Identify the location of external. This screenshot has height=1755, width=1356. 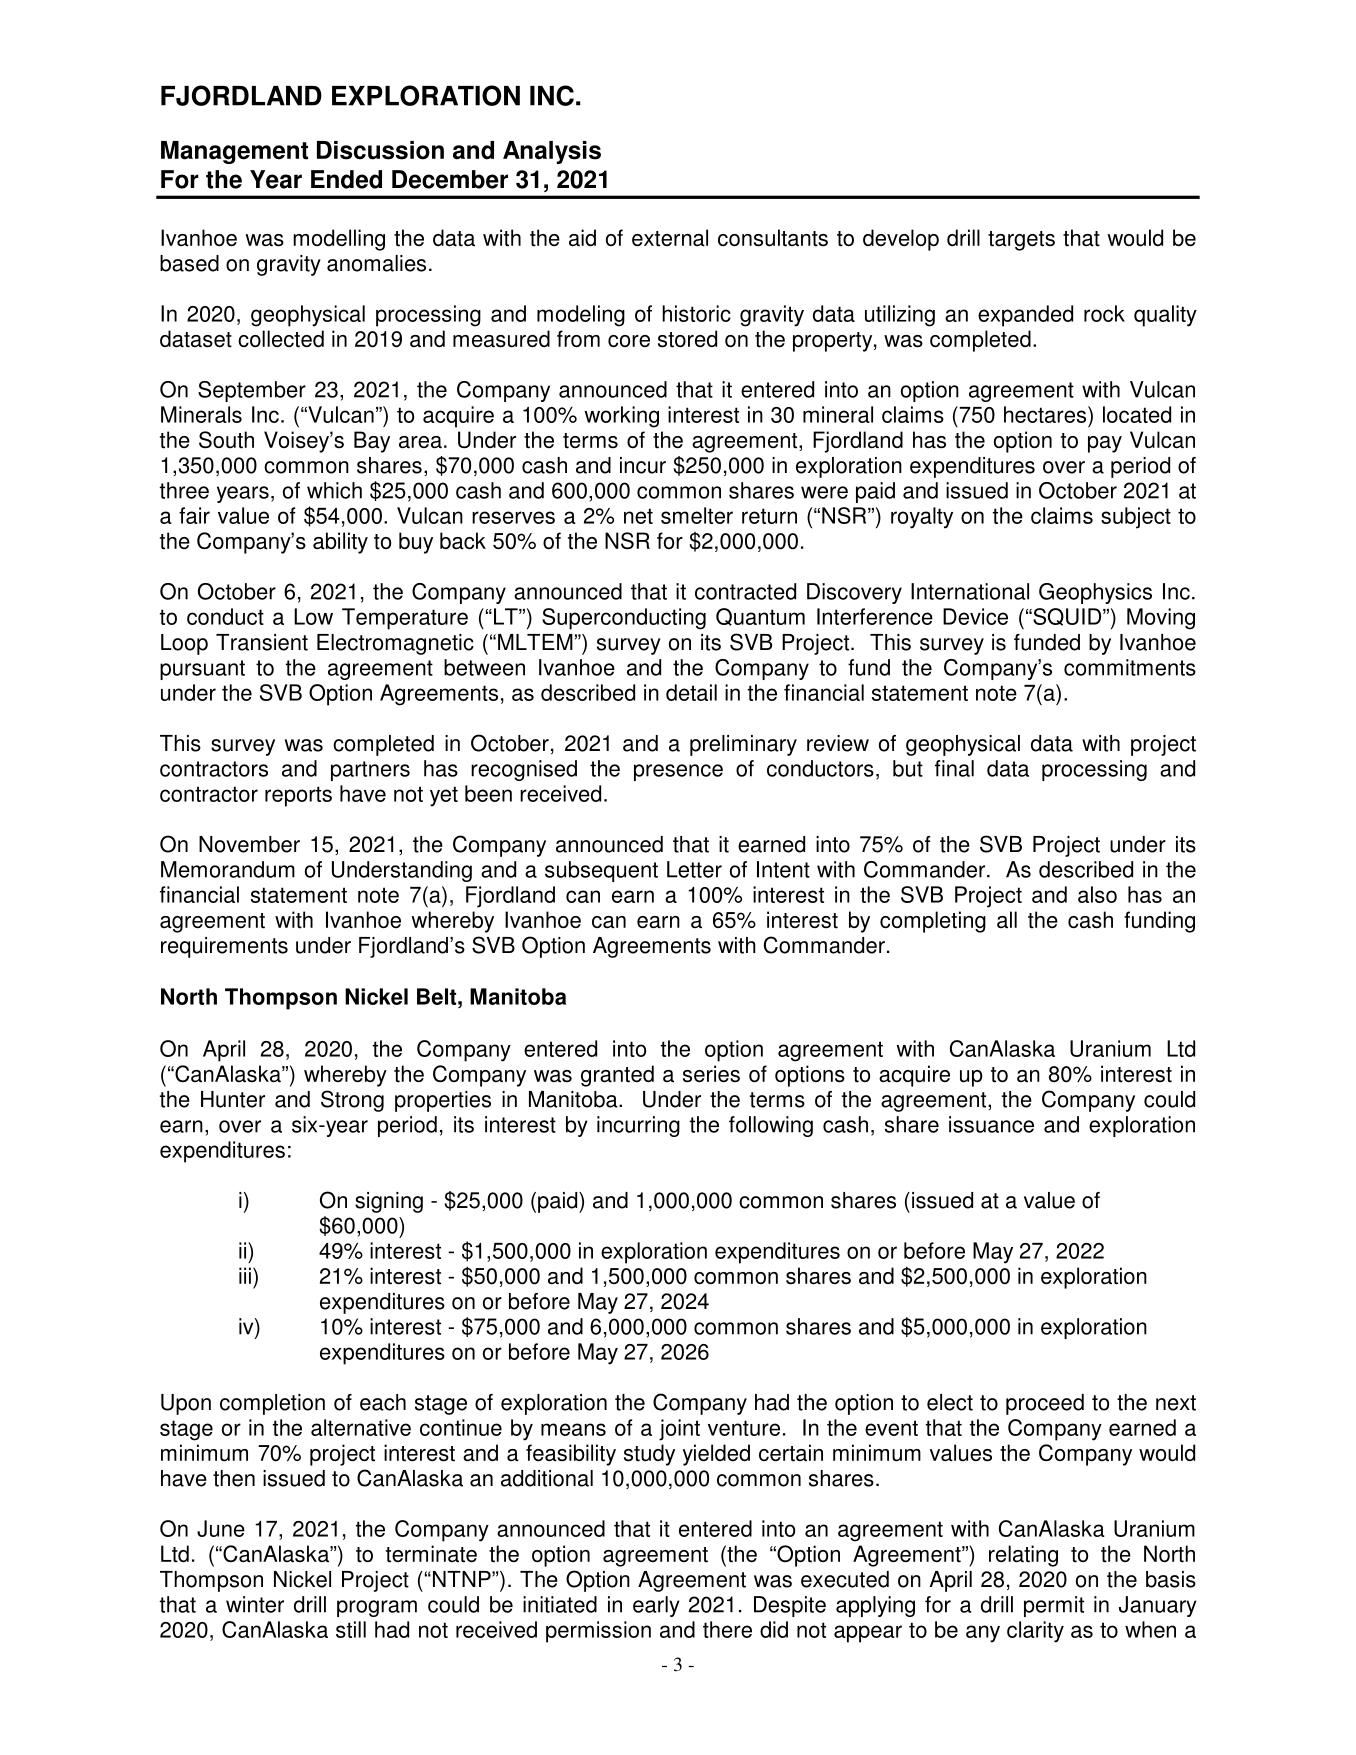
(670, 238).
